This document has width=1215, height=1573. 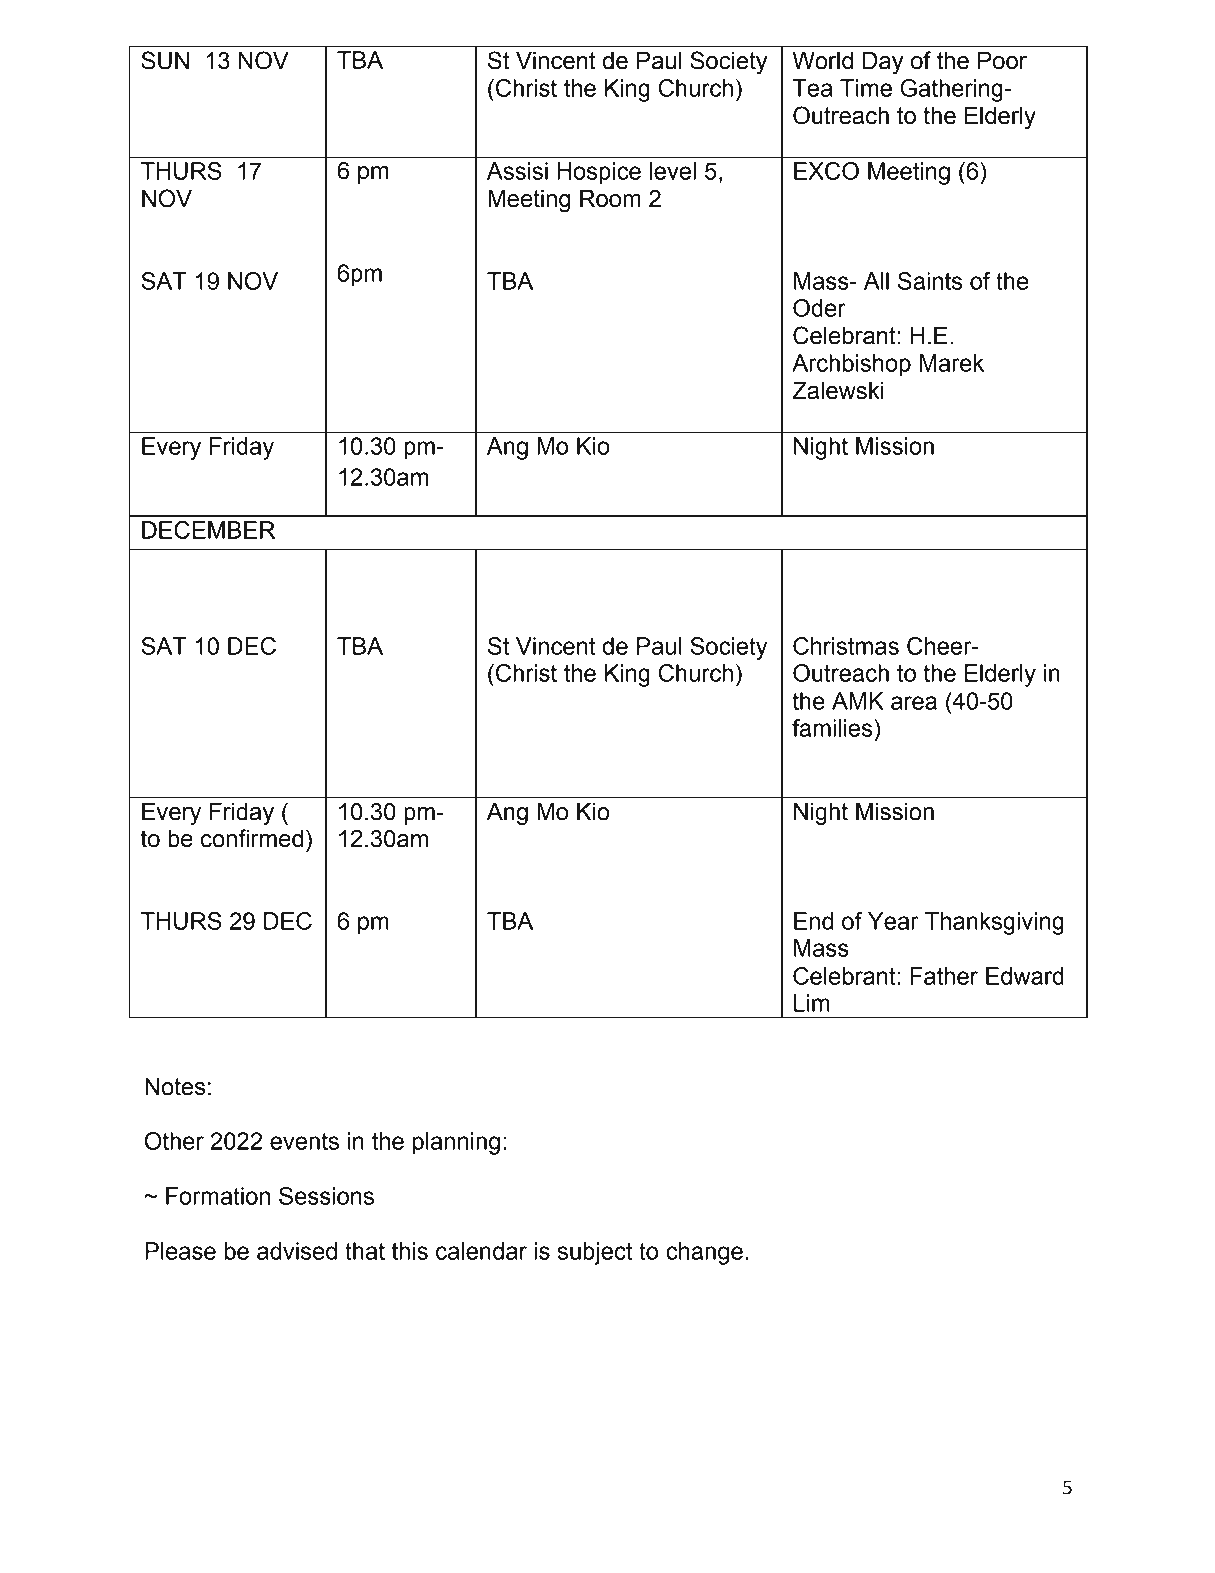 I want to click on advised, so click(x=297, y=1251).
